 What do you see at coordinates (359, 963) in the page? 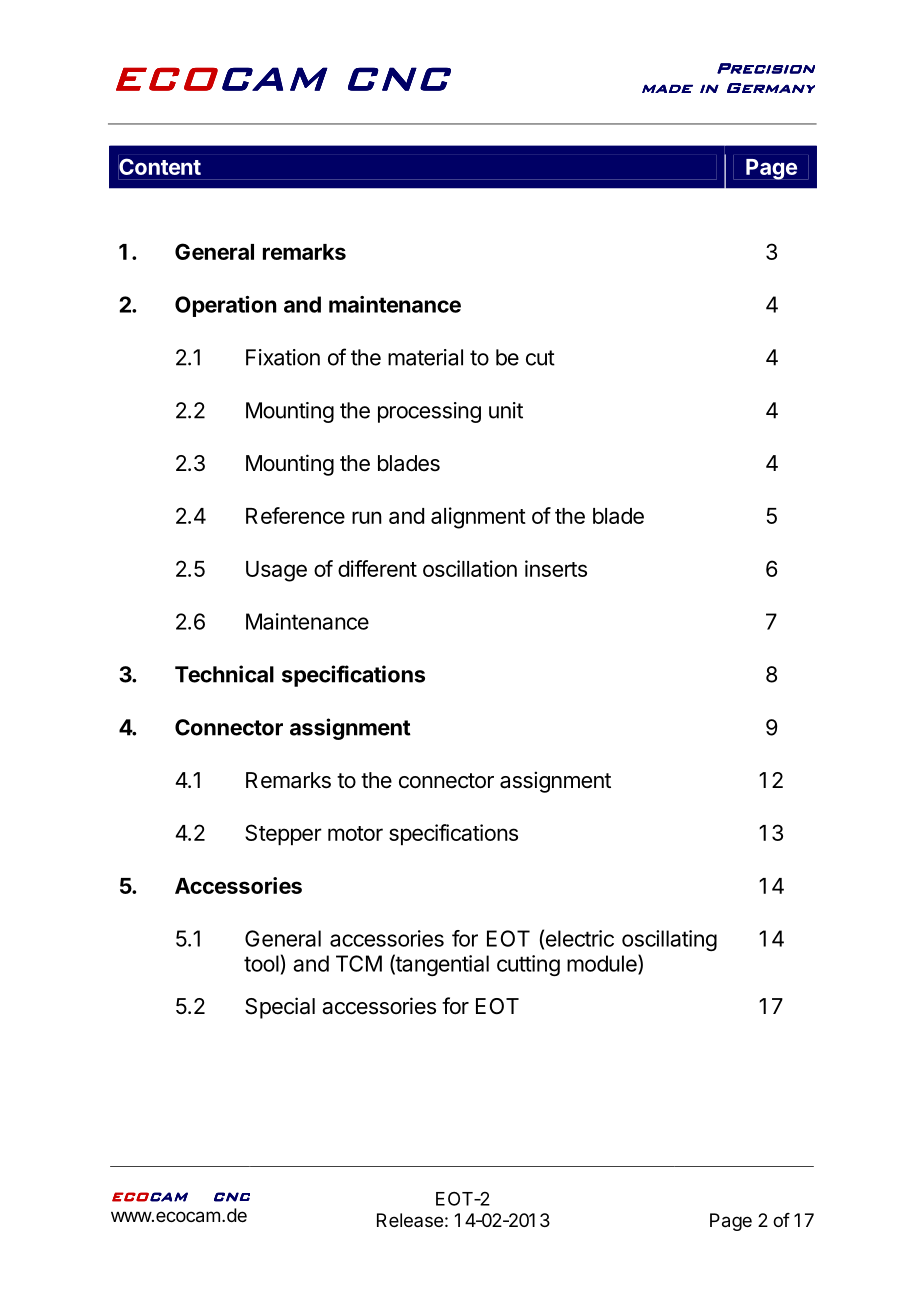
I see `TCM` at bounding box center [359, 963].
